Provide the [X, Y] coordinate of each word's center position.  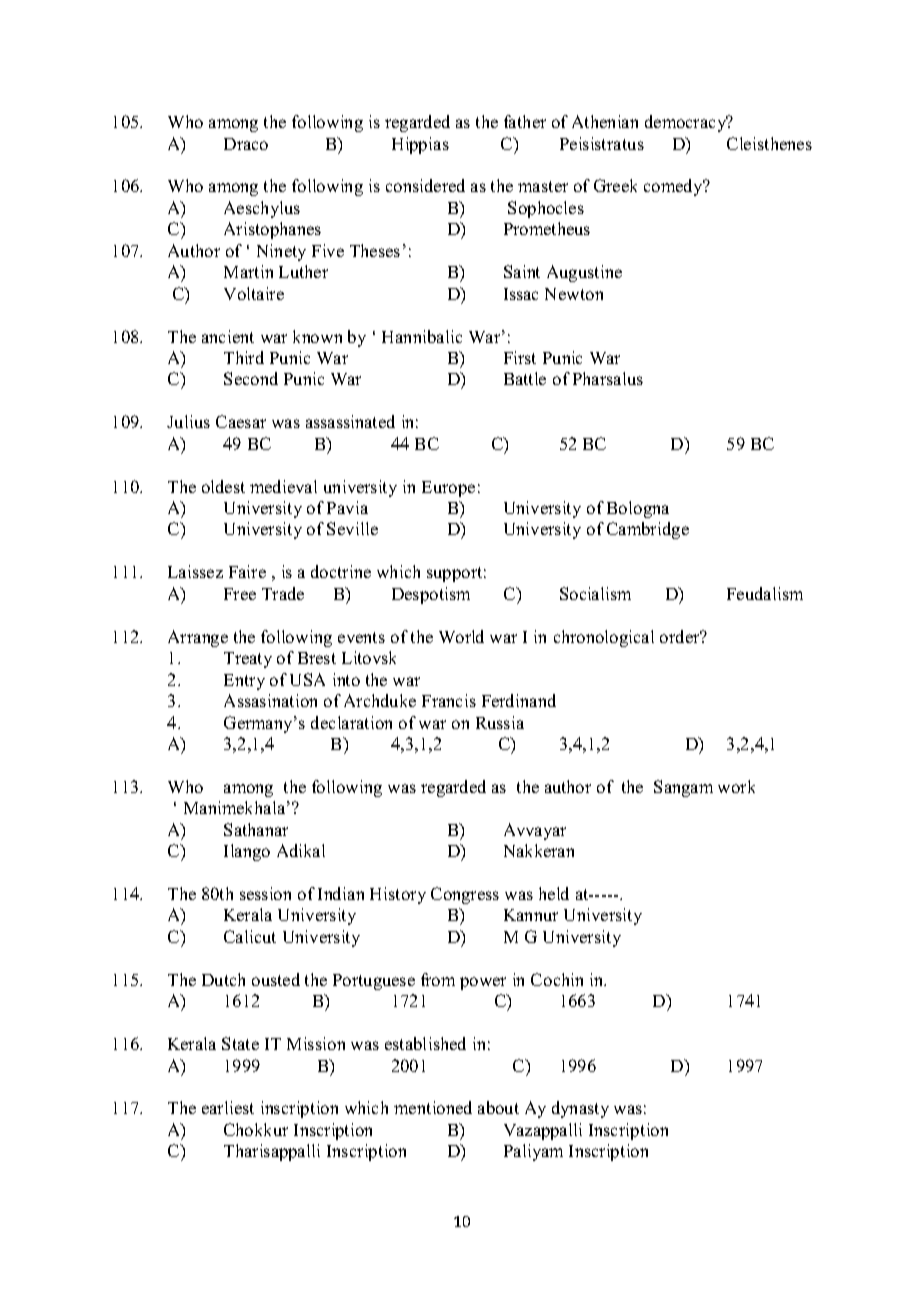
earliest [228, 1107]
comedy [674, 187]
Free [240, 594]
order [681, 636]
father [525, 121]
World [461, 636]
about [498, 1107]
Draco [246, 144]
